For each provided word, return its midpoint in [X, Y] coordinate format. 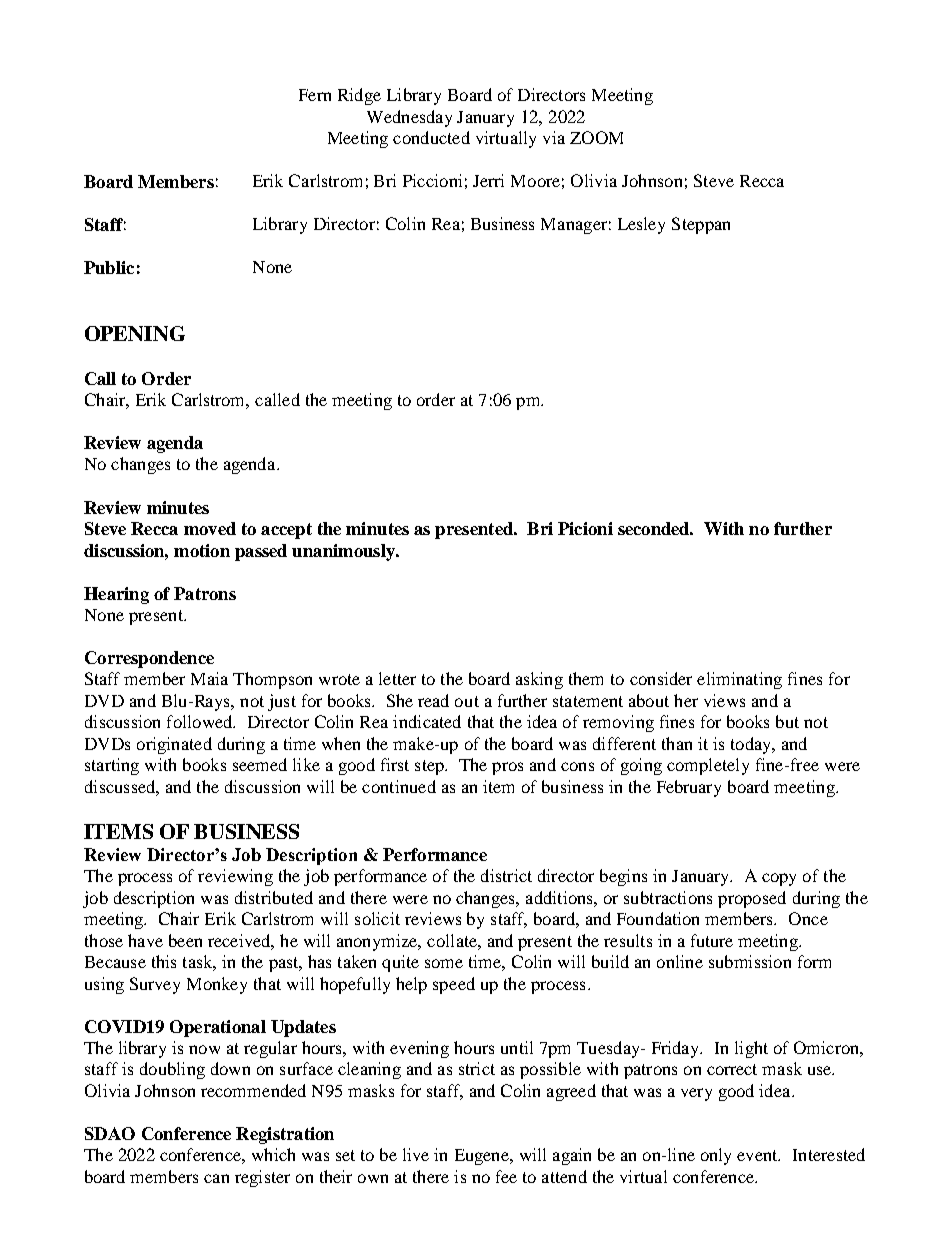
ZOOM [596, 137]
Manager [574, 226]
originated [174, 745]
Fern [315, 95]
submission [750, 961]
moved [210, 528]
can [216, 1178]
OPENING [135, 333]
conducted [431, 137]
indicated [427, 721]
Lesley [641, 225]
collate [453, 940]
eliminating [739, 680]
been [185, 940]
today [752, 745]
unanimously [344, 552]
